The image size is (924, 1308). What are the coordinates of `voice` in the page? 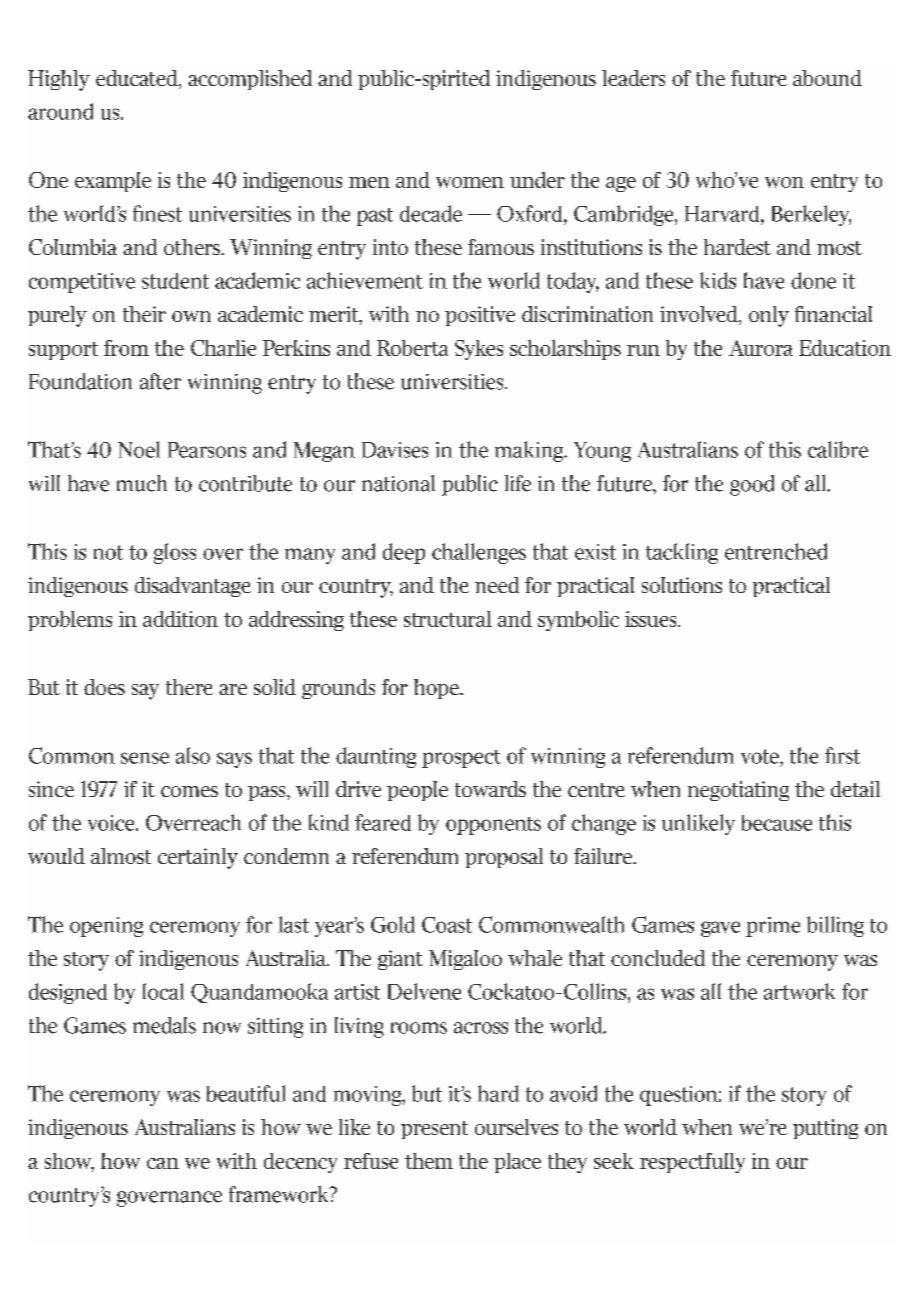 It's located at (112, 823).
